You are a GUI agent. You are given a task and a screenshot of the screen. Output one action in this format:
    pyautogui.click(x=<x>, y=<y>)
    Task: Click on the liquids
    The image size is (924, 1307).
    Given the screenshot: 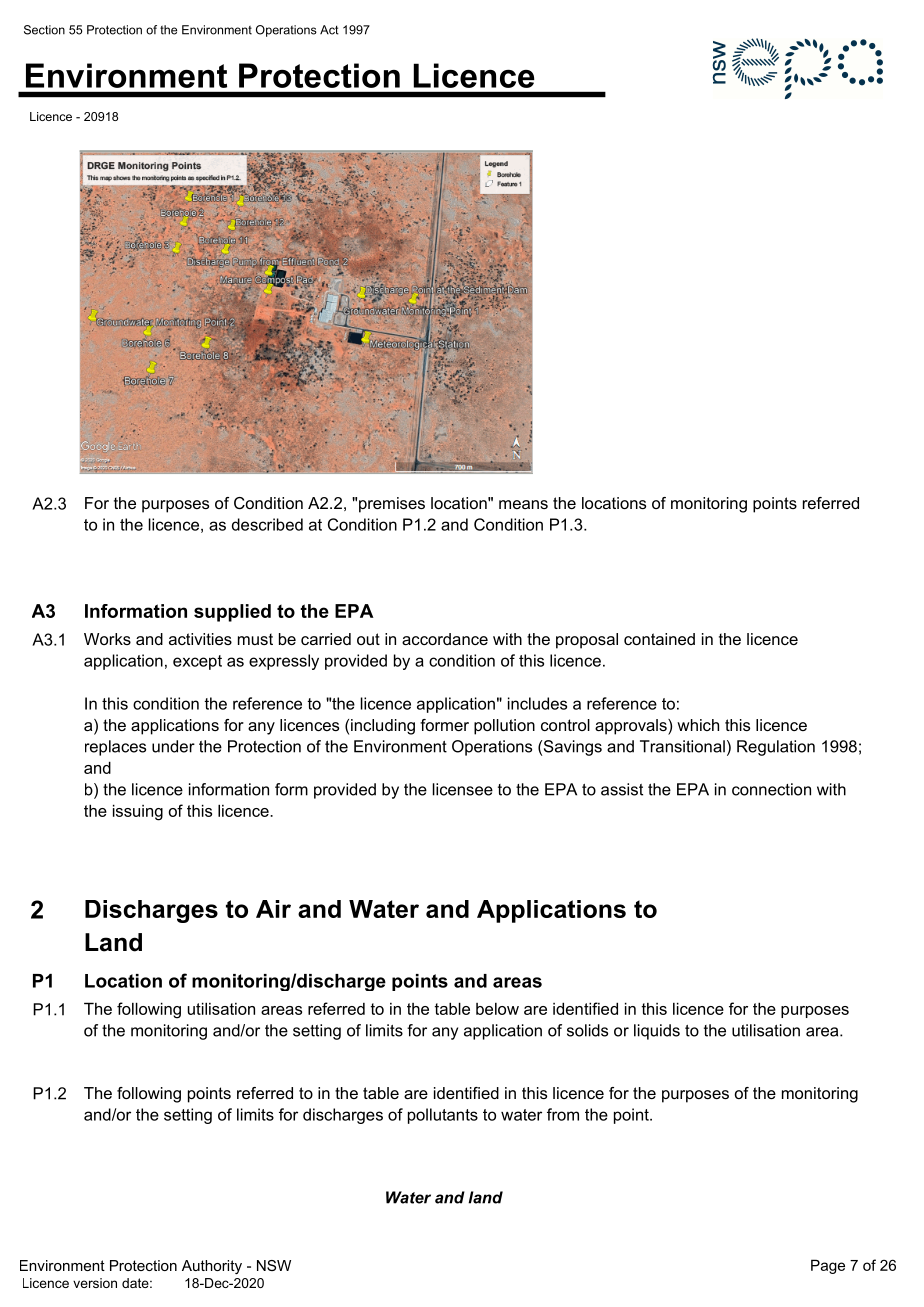 What is the action you would take?
    pyautogui.click(x=657, y=1032)
